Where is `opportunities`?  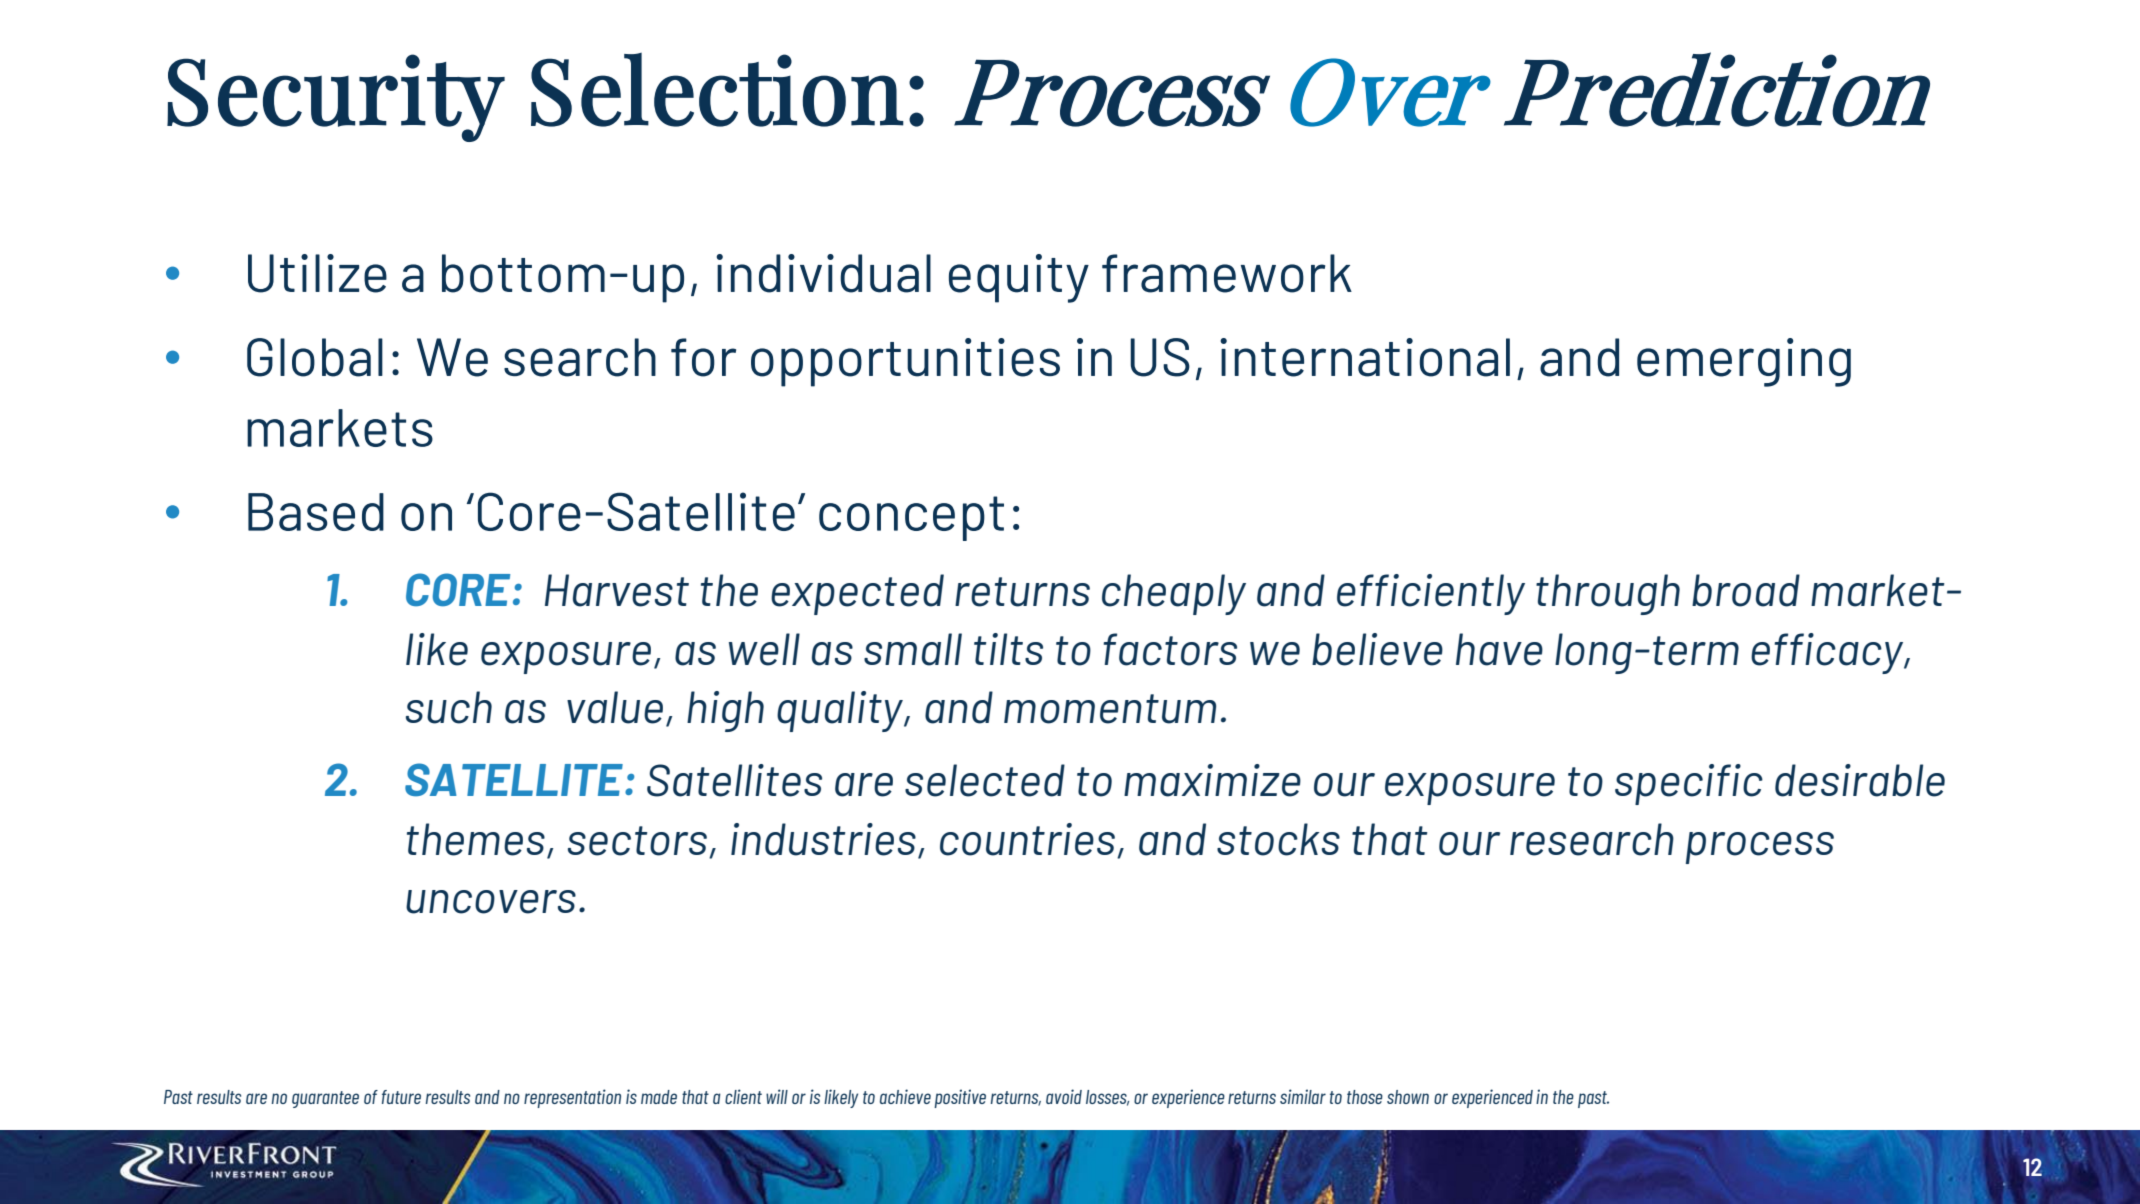
opportunities is located at coordinates (905, 362).
